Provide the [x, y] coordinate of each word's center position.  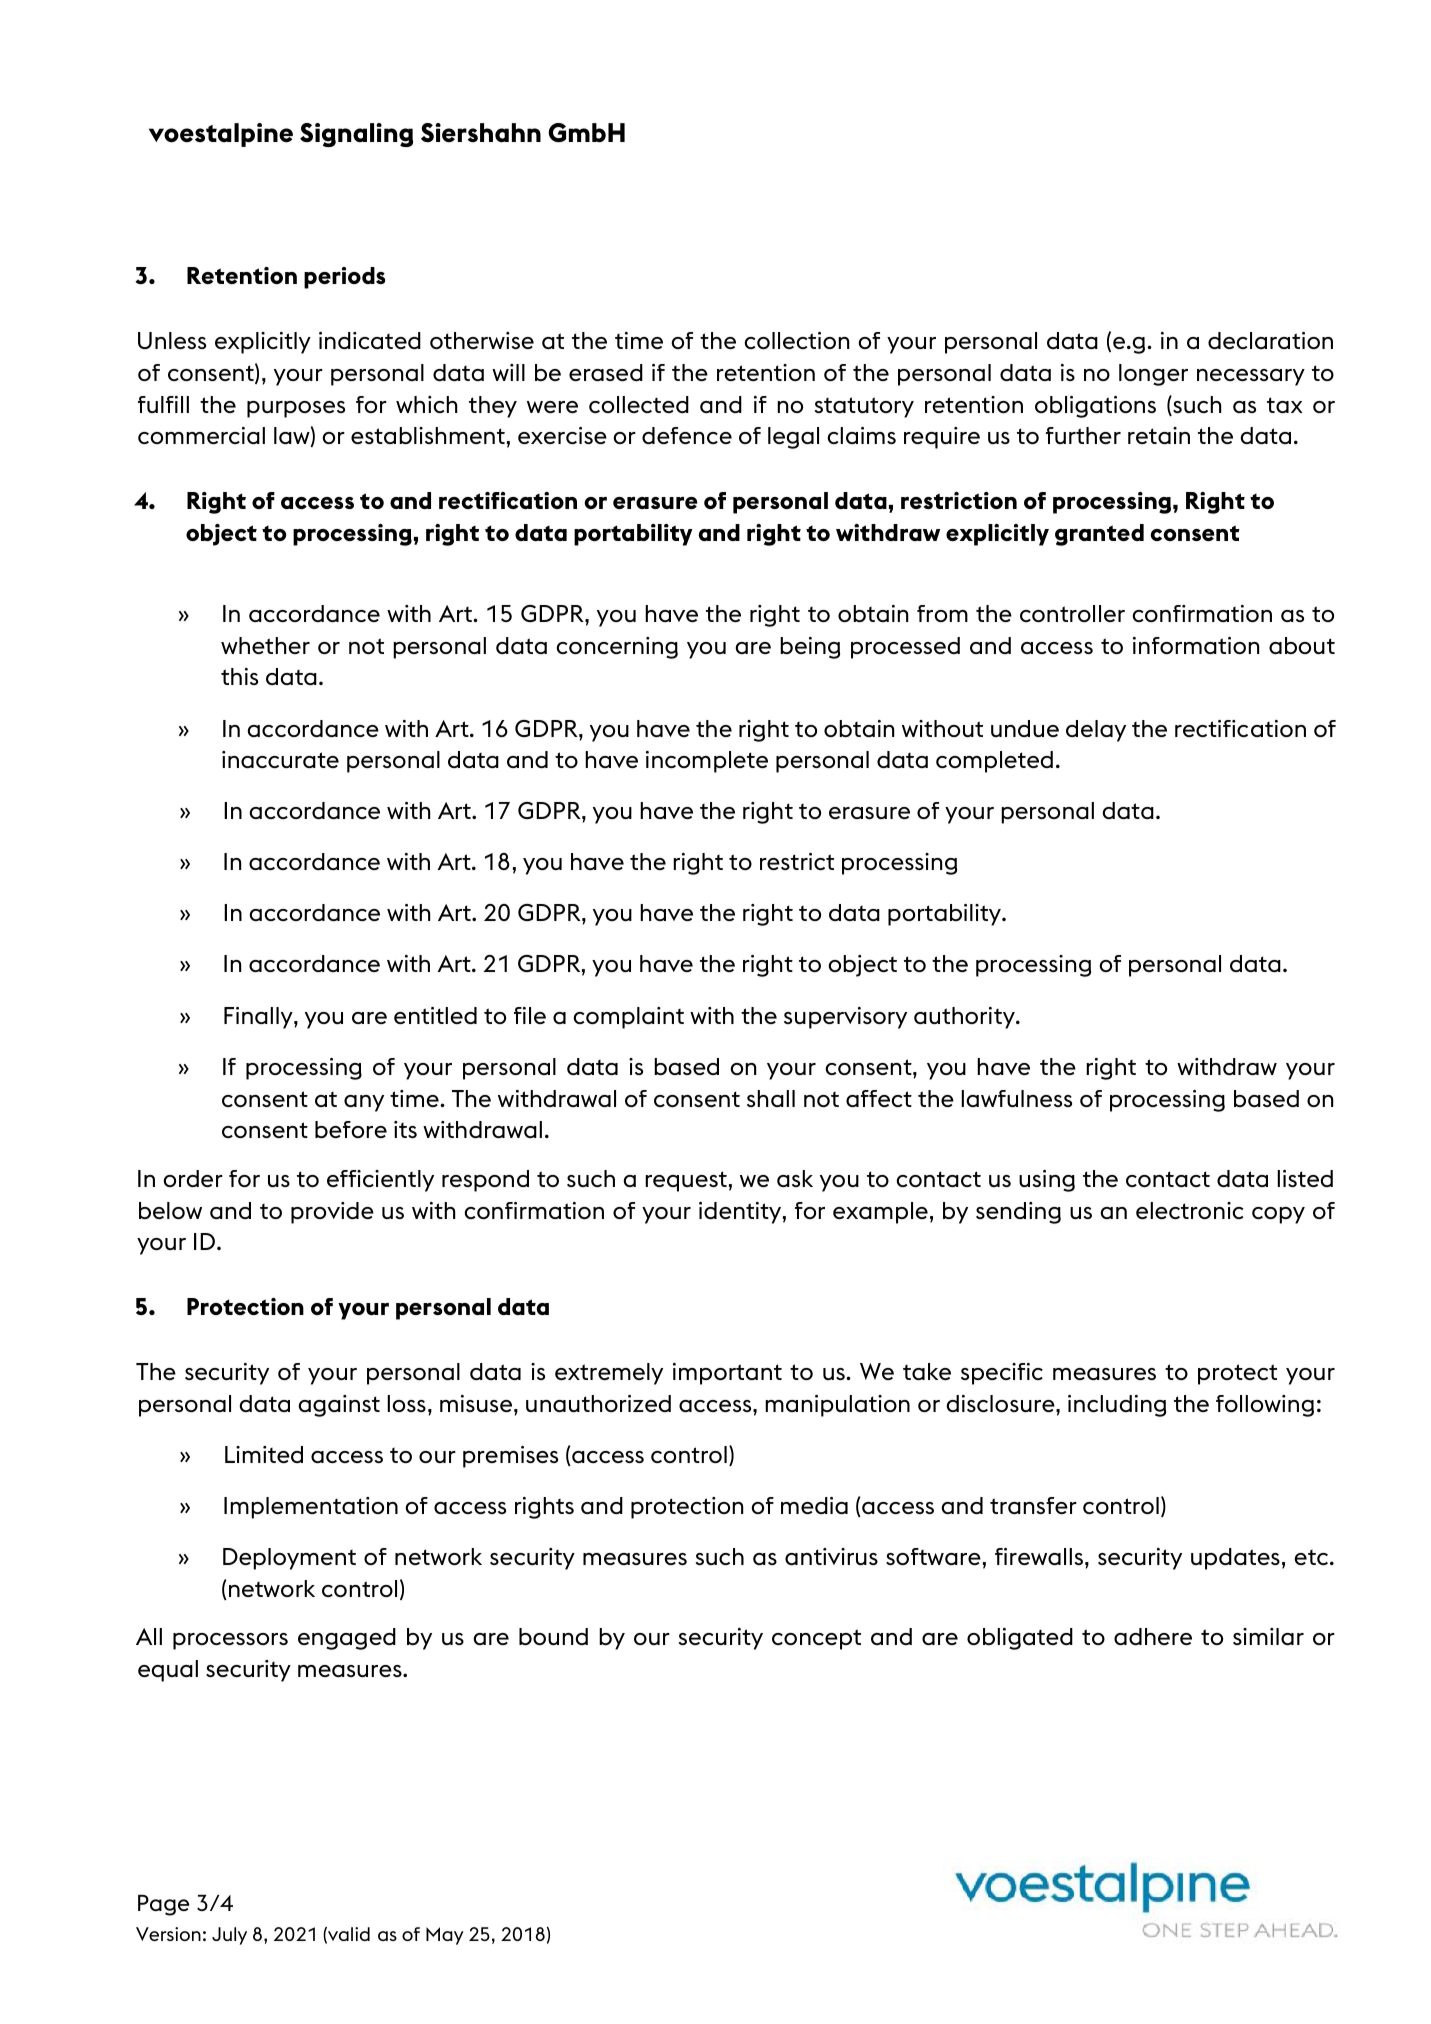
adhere [1153, 1636]
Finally [259, 1018]
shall [771, 1098]
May [445, 1936]
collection [796, 340]
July [229, 1936]
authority [965, 1018]
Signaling [356, 135]
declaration [1270, 340]
